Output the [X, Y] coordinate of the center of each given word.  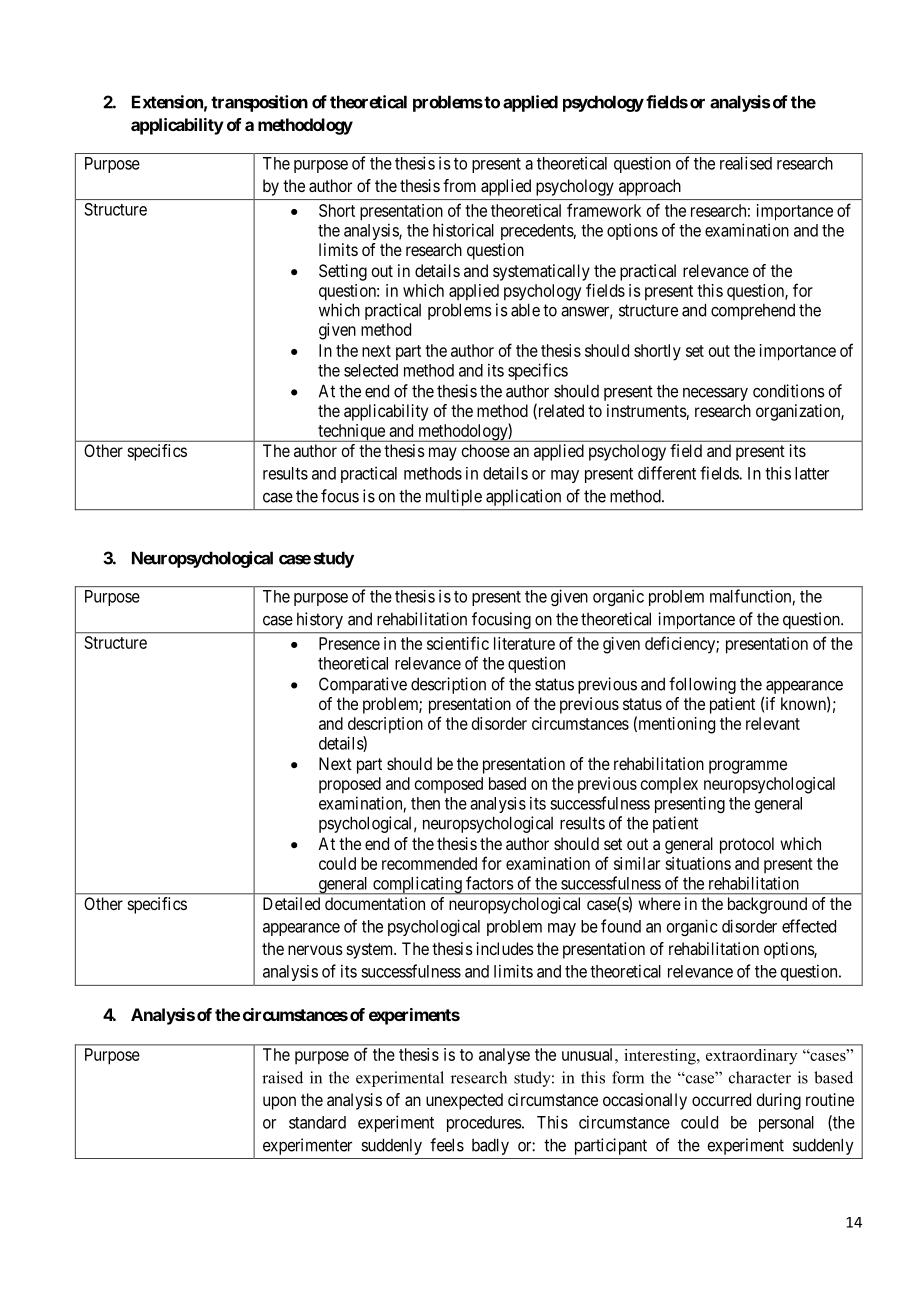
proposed [350, 785]
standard [317, 1122]
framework [604, 210]
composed [449, 785]
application [523, 497]
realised [746, 163]
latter [812, 473]
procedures [485, 1124]
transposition [259, 103]
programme [748, 767]
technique [351, 433]
